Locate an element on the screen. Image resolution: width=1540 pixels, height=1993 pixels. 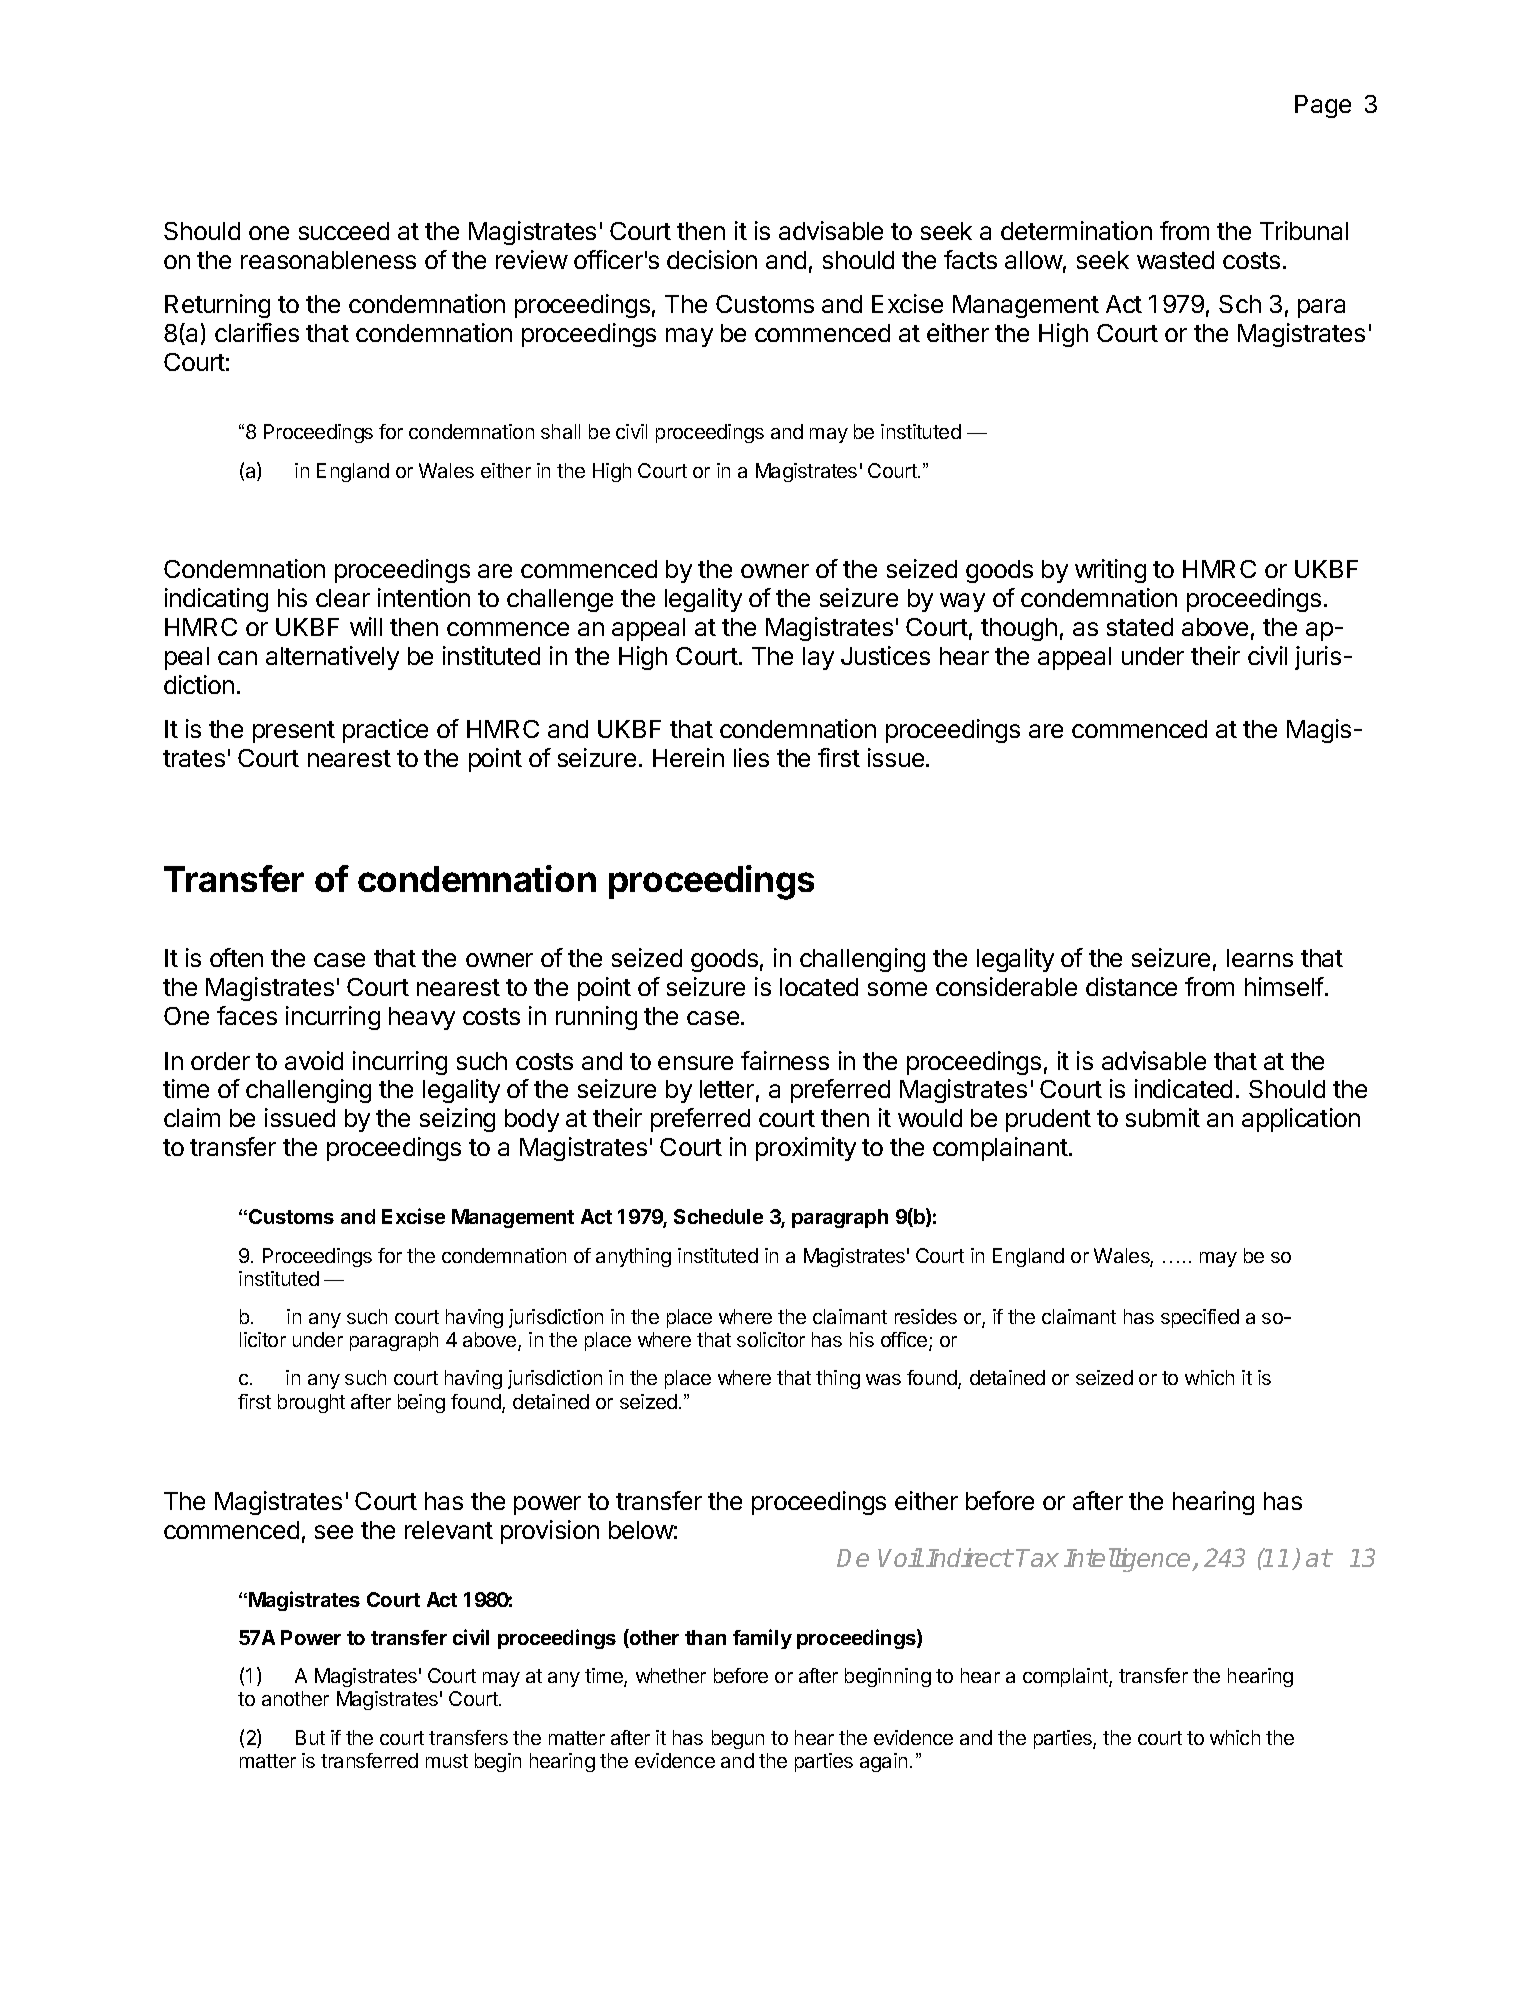
seizing is located at coordinates (457, 1120).
